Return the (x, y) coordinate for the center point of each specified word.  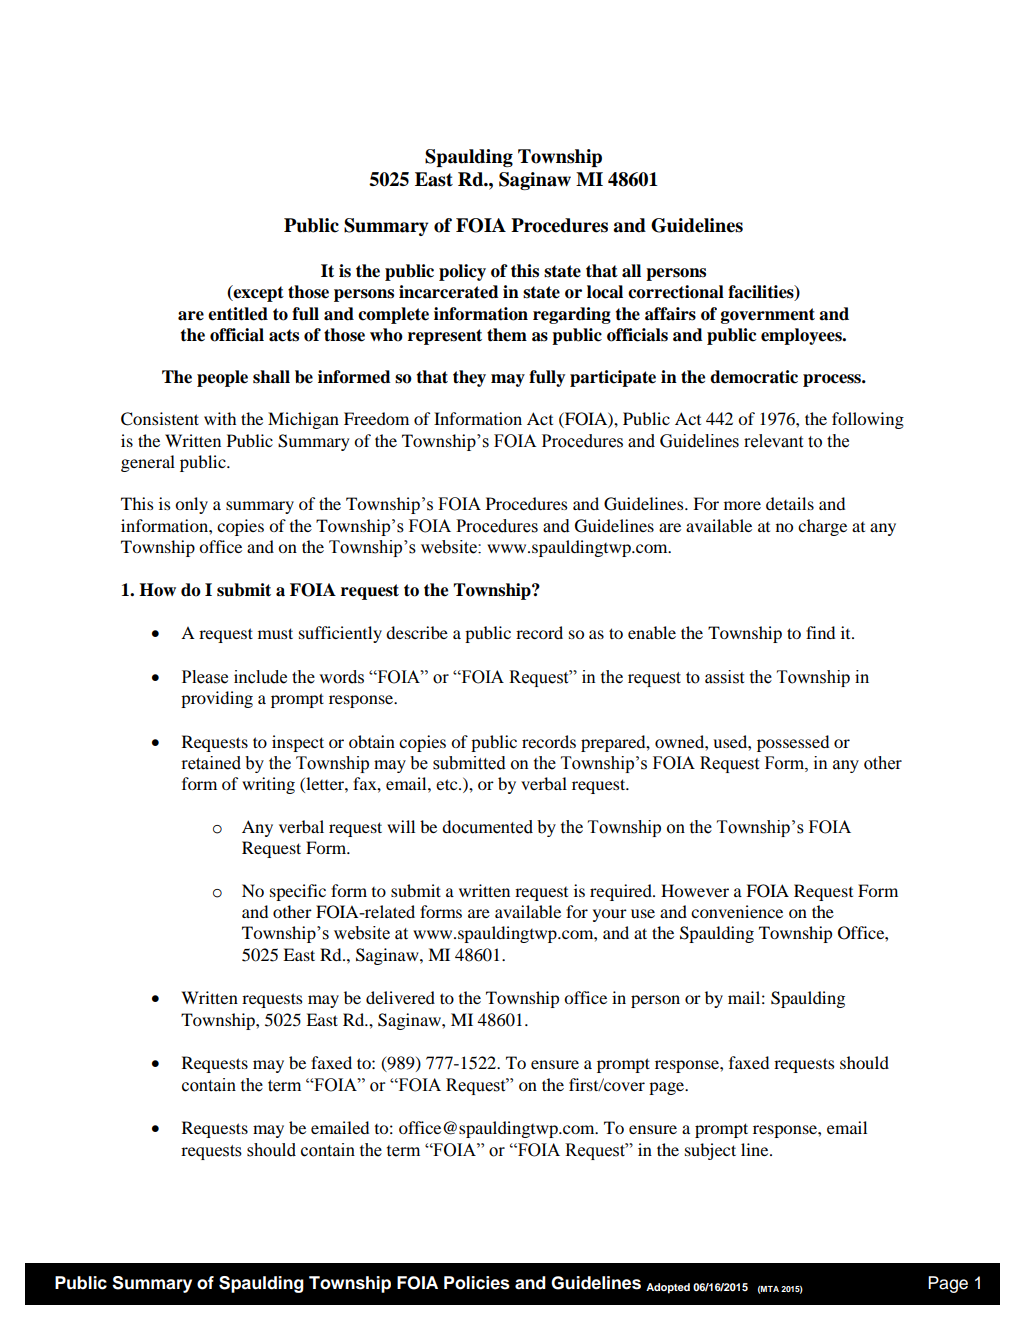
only (191, 505)
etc (448, 784)
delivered (400, 997)
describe (417, 632)
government (768, 316)
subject (710, 1151)
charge (822, 527)
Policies (477, 1283)
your (610, 915)
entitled (238, 314)
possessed (793, 743)
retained (211, 763)
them (507, 335)
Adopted (668, 1288)
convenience (737, 911)
